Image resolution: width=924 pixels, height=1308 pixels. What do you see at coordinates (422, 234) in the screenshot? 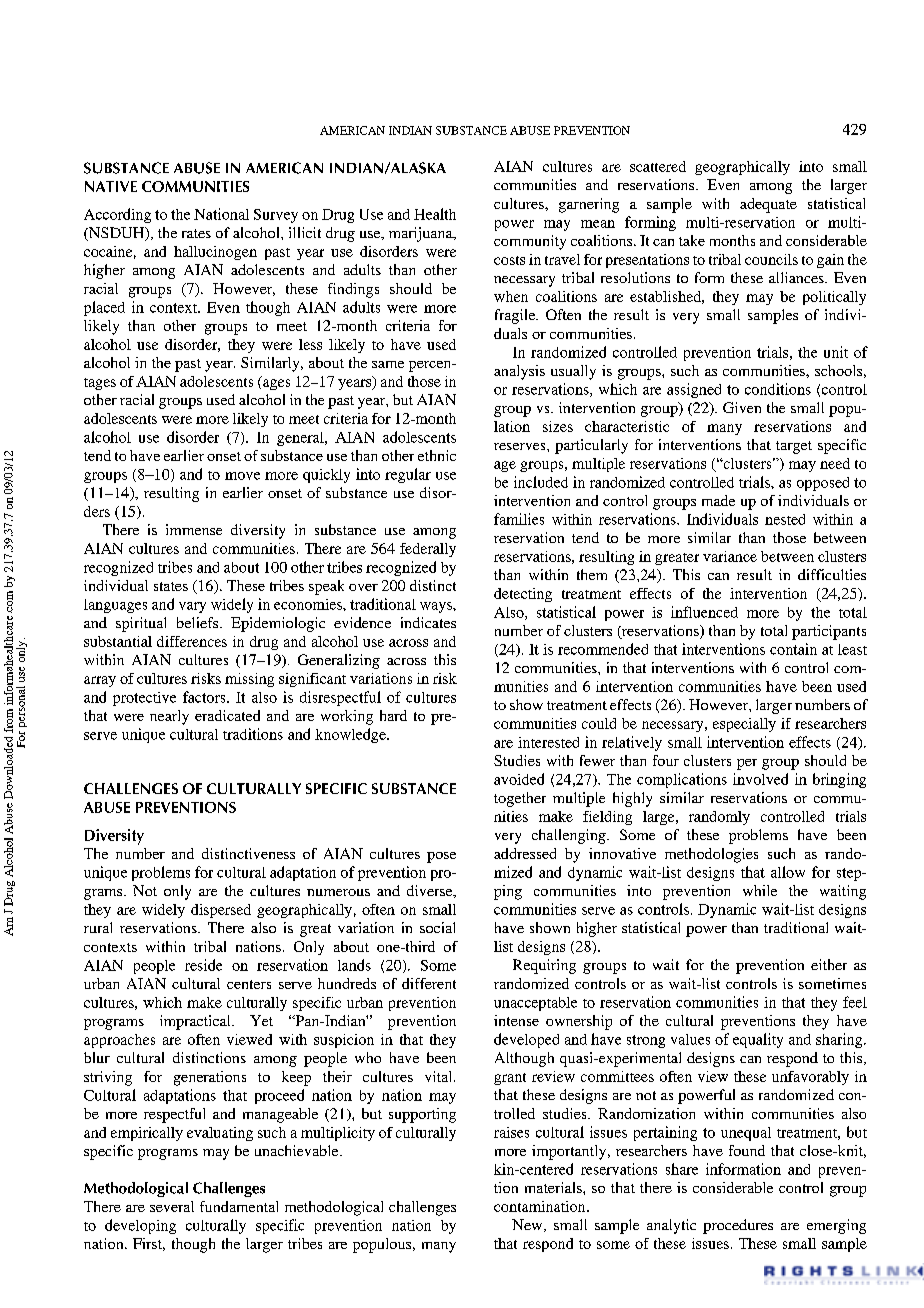
I see `marijuana` at bounding box center [422, 234].
